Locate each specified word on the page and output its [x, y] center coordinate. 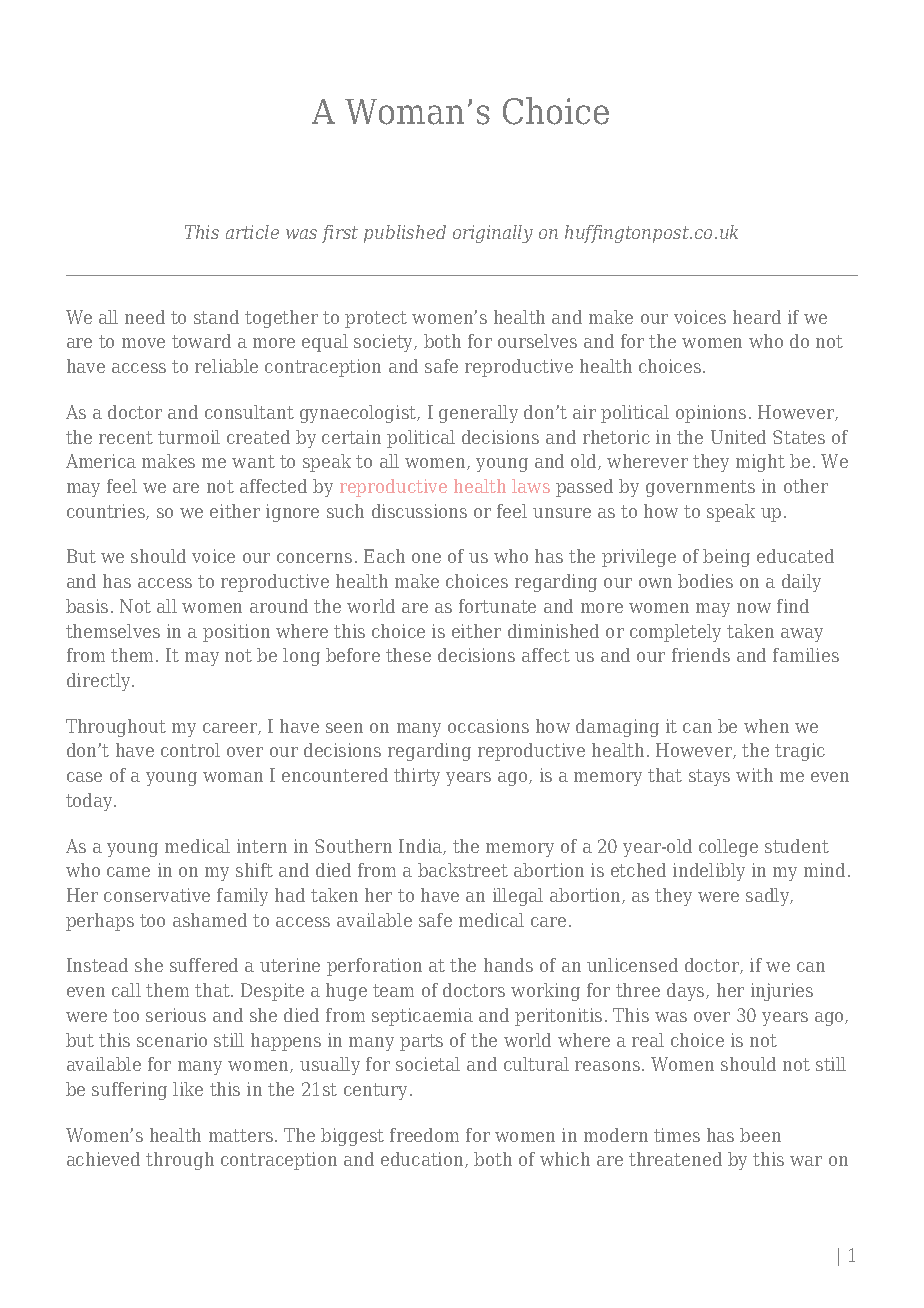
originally [493, 234]
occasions [488, 726]
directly [100, 682]
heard [757, 317]
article [252, 232]
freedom [424, 1135]
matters [242, 1135]
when [766, 726]
